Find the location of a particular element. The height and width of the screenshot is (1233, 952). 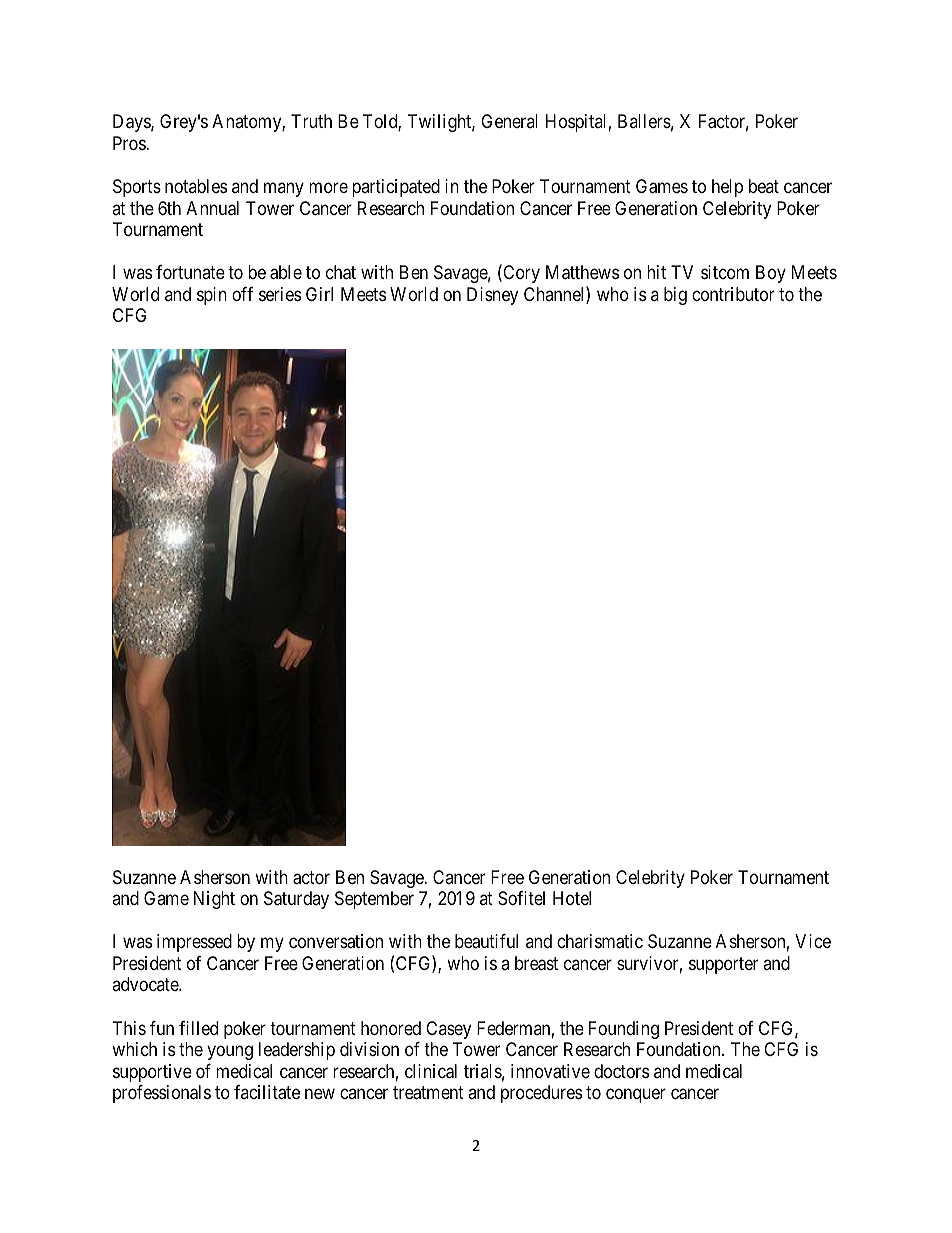

Vice is located at coordinates (813, 941).
